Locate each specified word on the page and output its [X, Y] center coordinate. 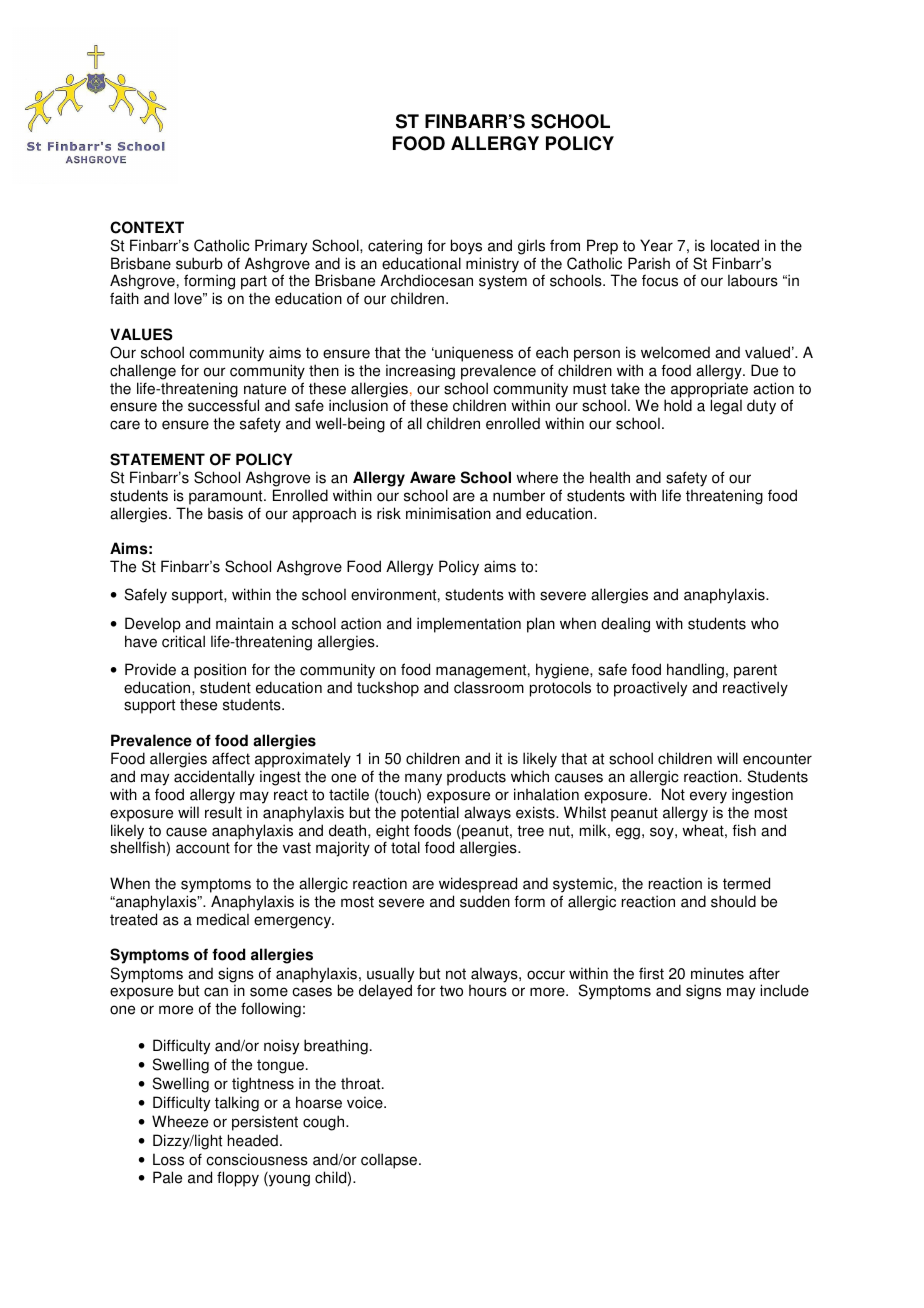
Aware [433, 477]
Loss [168, 1159]
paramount [227, 497]
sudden [485, 901]
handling [695, 671]
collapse [390, 1161]
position [220, 671]
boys [466, 247]
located [735, 245]
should [733, 901]
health [610, 477]
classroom [489, 687]
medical [223, 919]
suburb [199, 263]
